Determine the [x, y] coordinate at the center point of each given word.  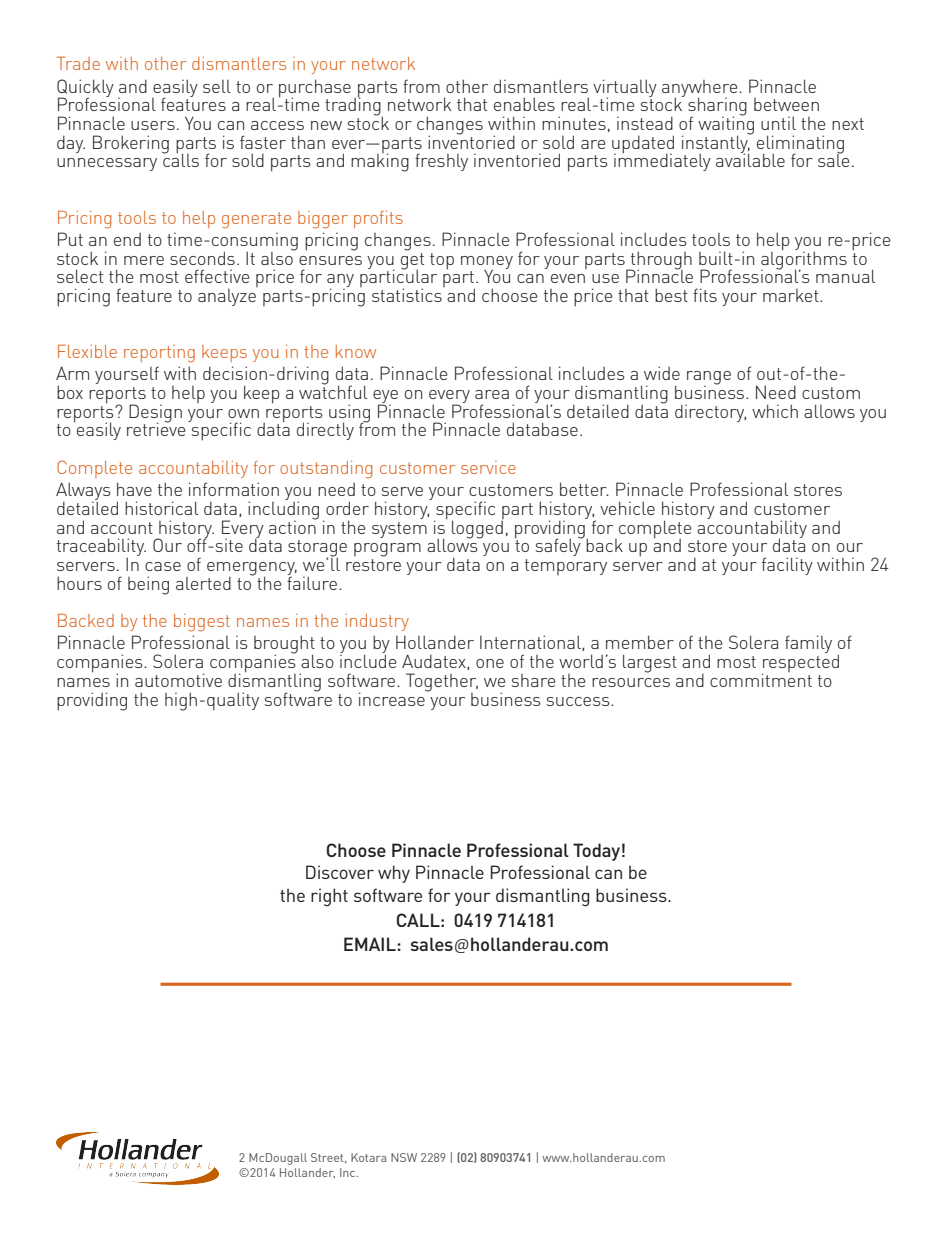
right [329, 897]
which [775, 411]
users [153, 125]
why [394, 874]
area [492, 394]
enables [524, 104]
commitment [761, 679]
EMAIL [370, 944]
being [148, 585]
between [786, 104]
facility [787, 566]
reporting [159, 354]
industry [377, 622]
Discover [340, 872]
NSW [404, 1157]
